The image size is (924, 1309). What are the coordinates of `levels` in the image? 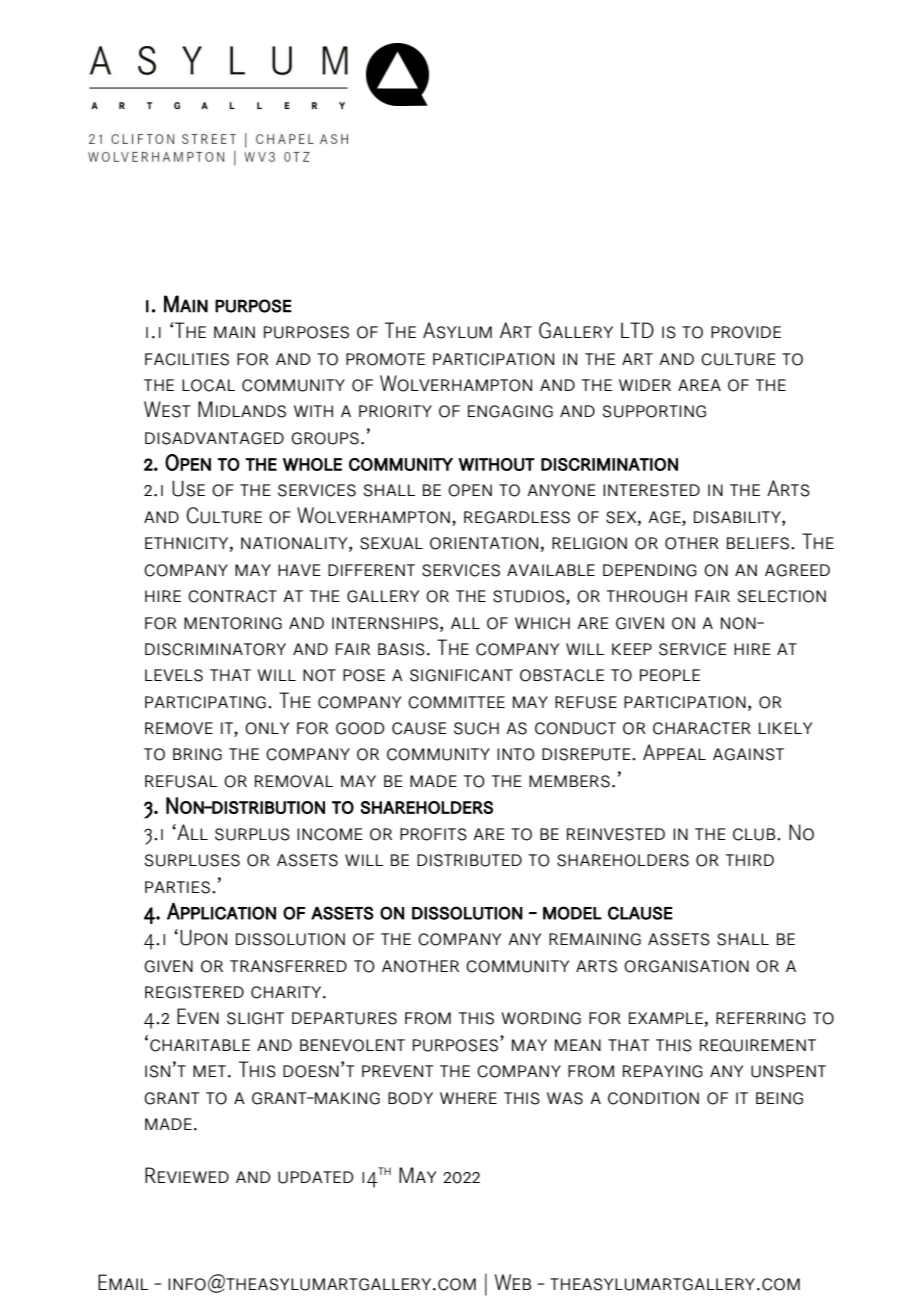 It's located at (174, 675).
